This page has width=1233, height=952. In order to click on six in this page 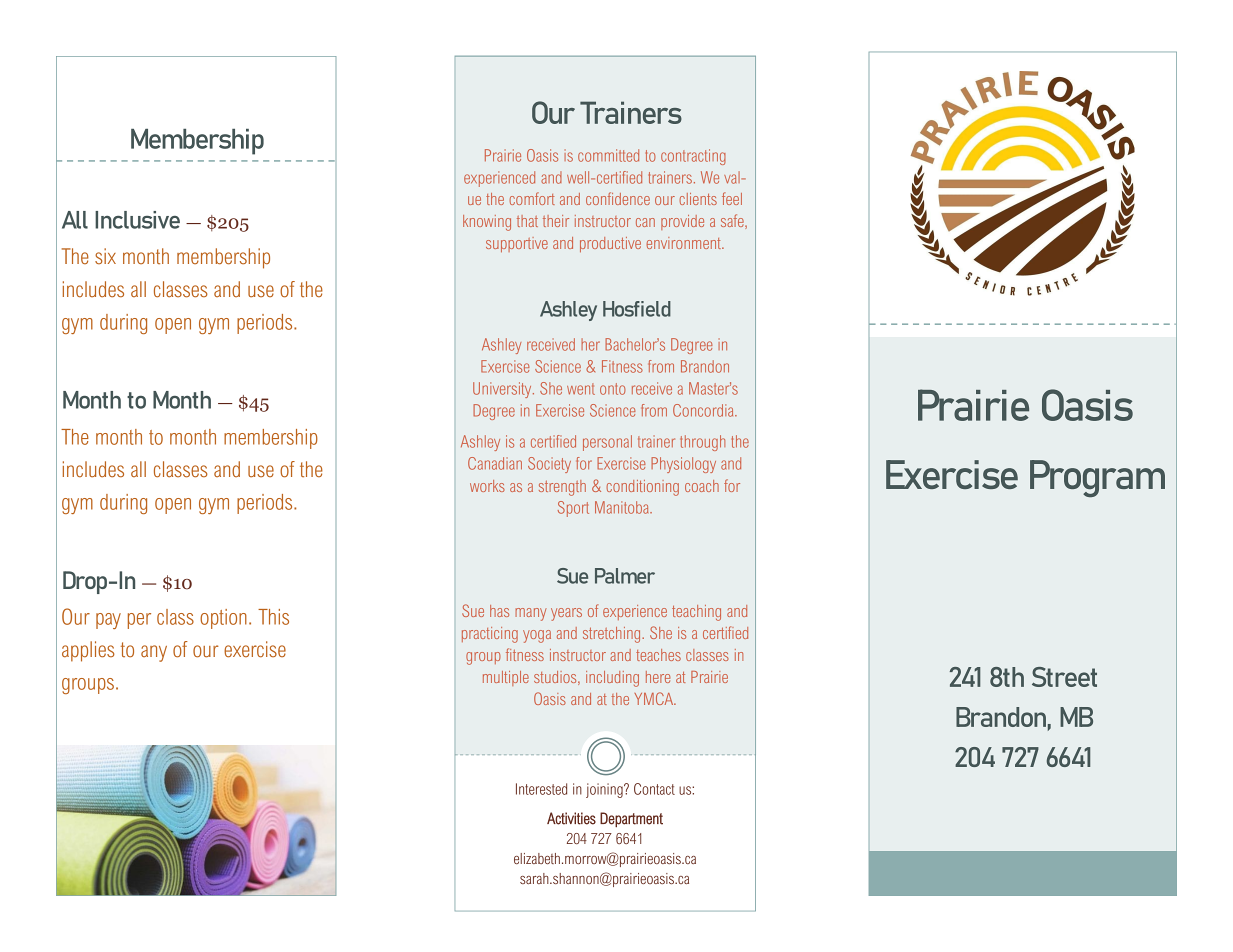, I will do `click(105, 256)`.
